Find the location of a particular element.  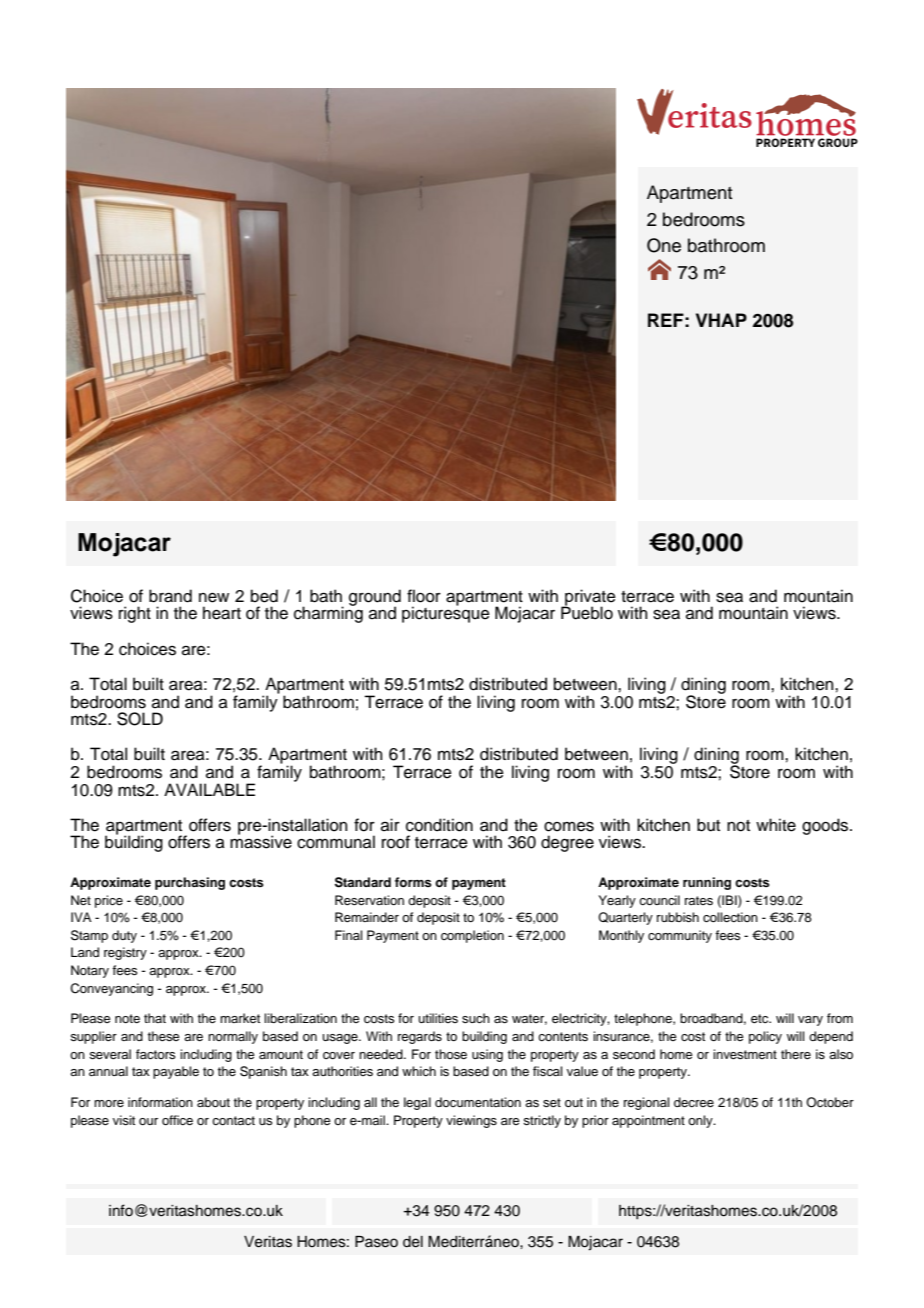

Conveyancing is located at coordinates (111, 989).
